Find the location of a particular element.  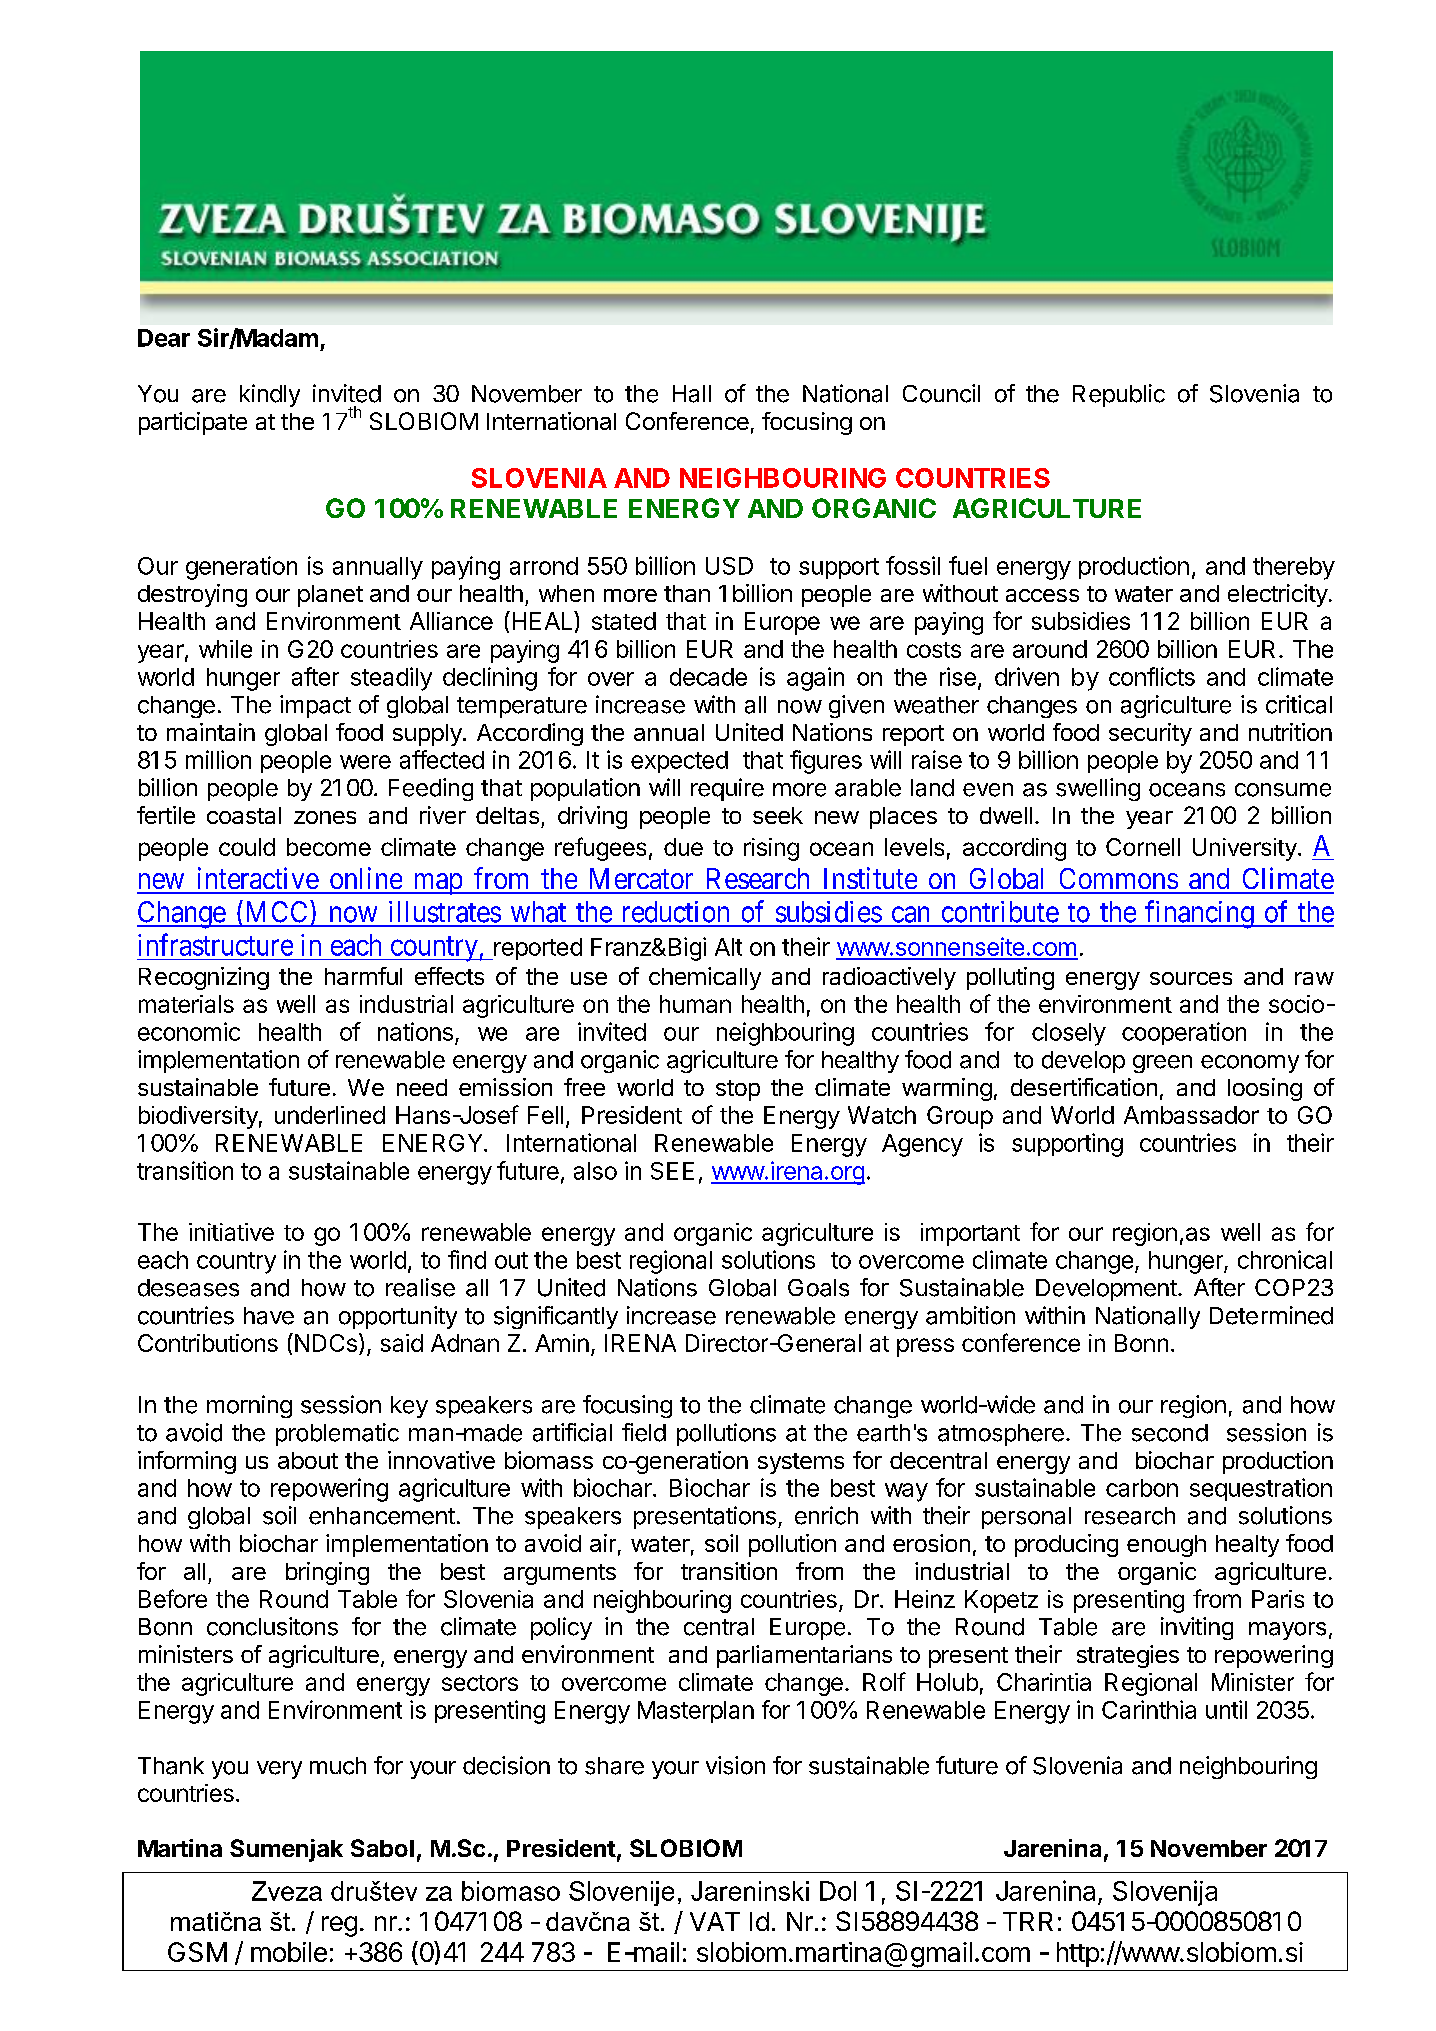

Dol is located at coordinates (838, 1891).
